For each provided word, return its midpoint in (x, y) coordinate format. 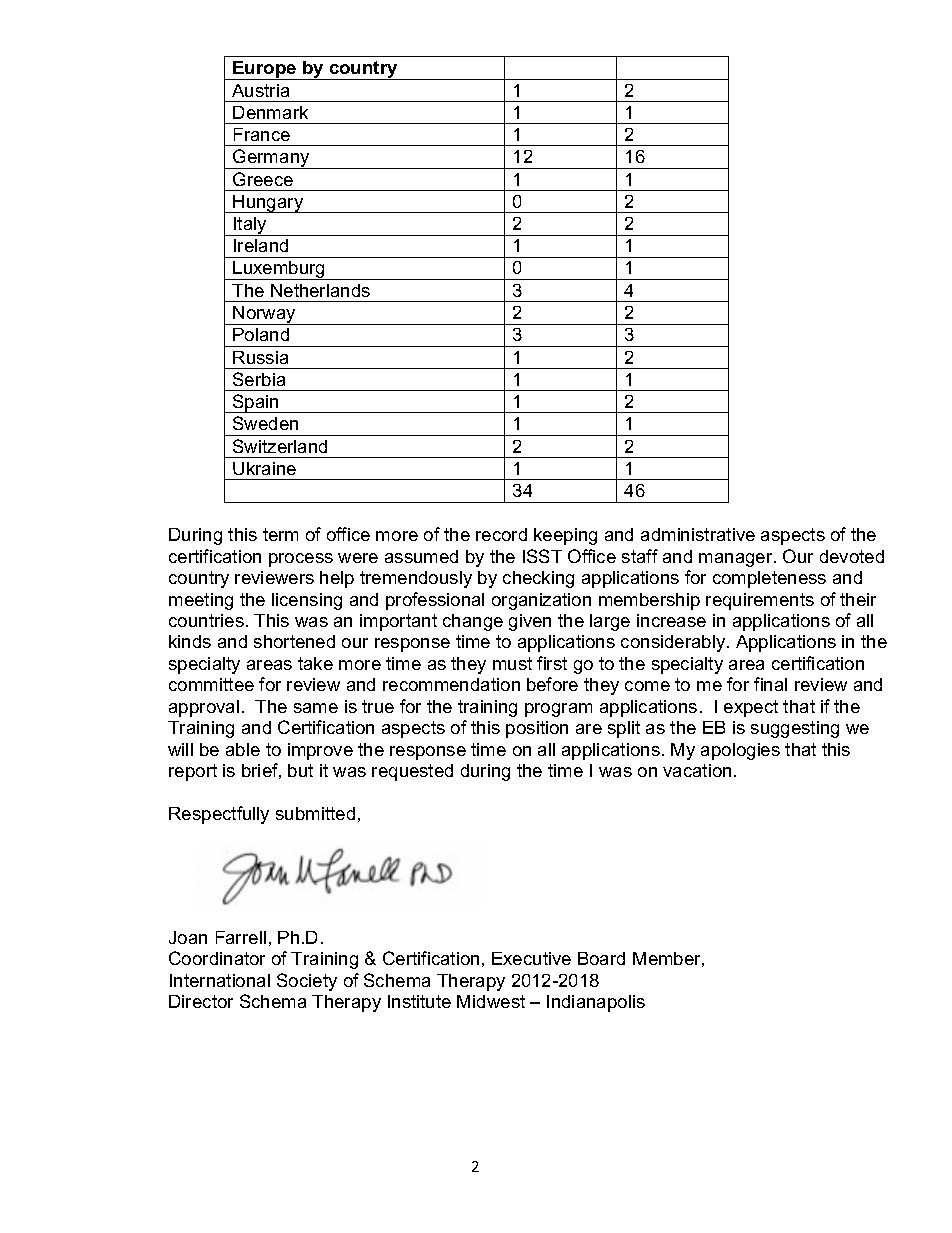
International (220, 980)
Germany (271, 159)
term (280, 534)
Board (601, 958)
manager (737, 560)
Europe (265, 70)
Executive (531, 958)
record (501, 534)
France (262, 134)
